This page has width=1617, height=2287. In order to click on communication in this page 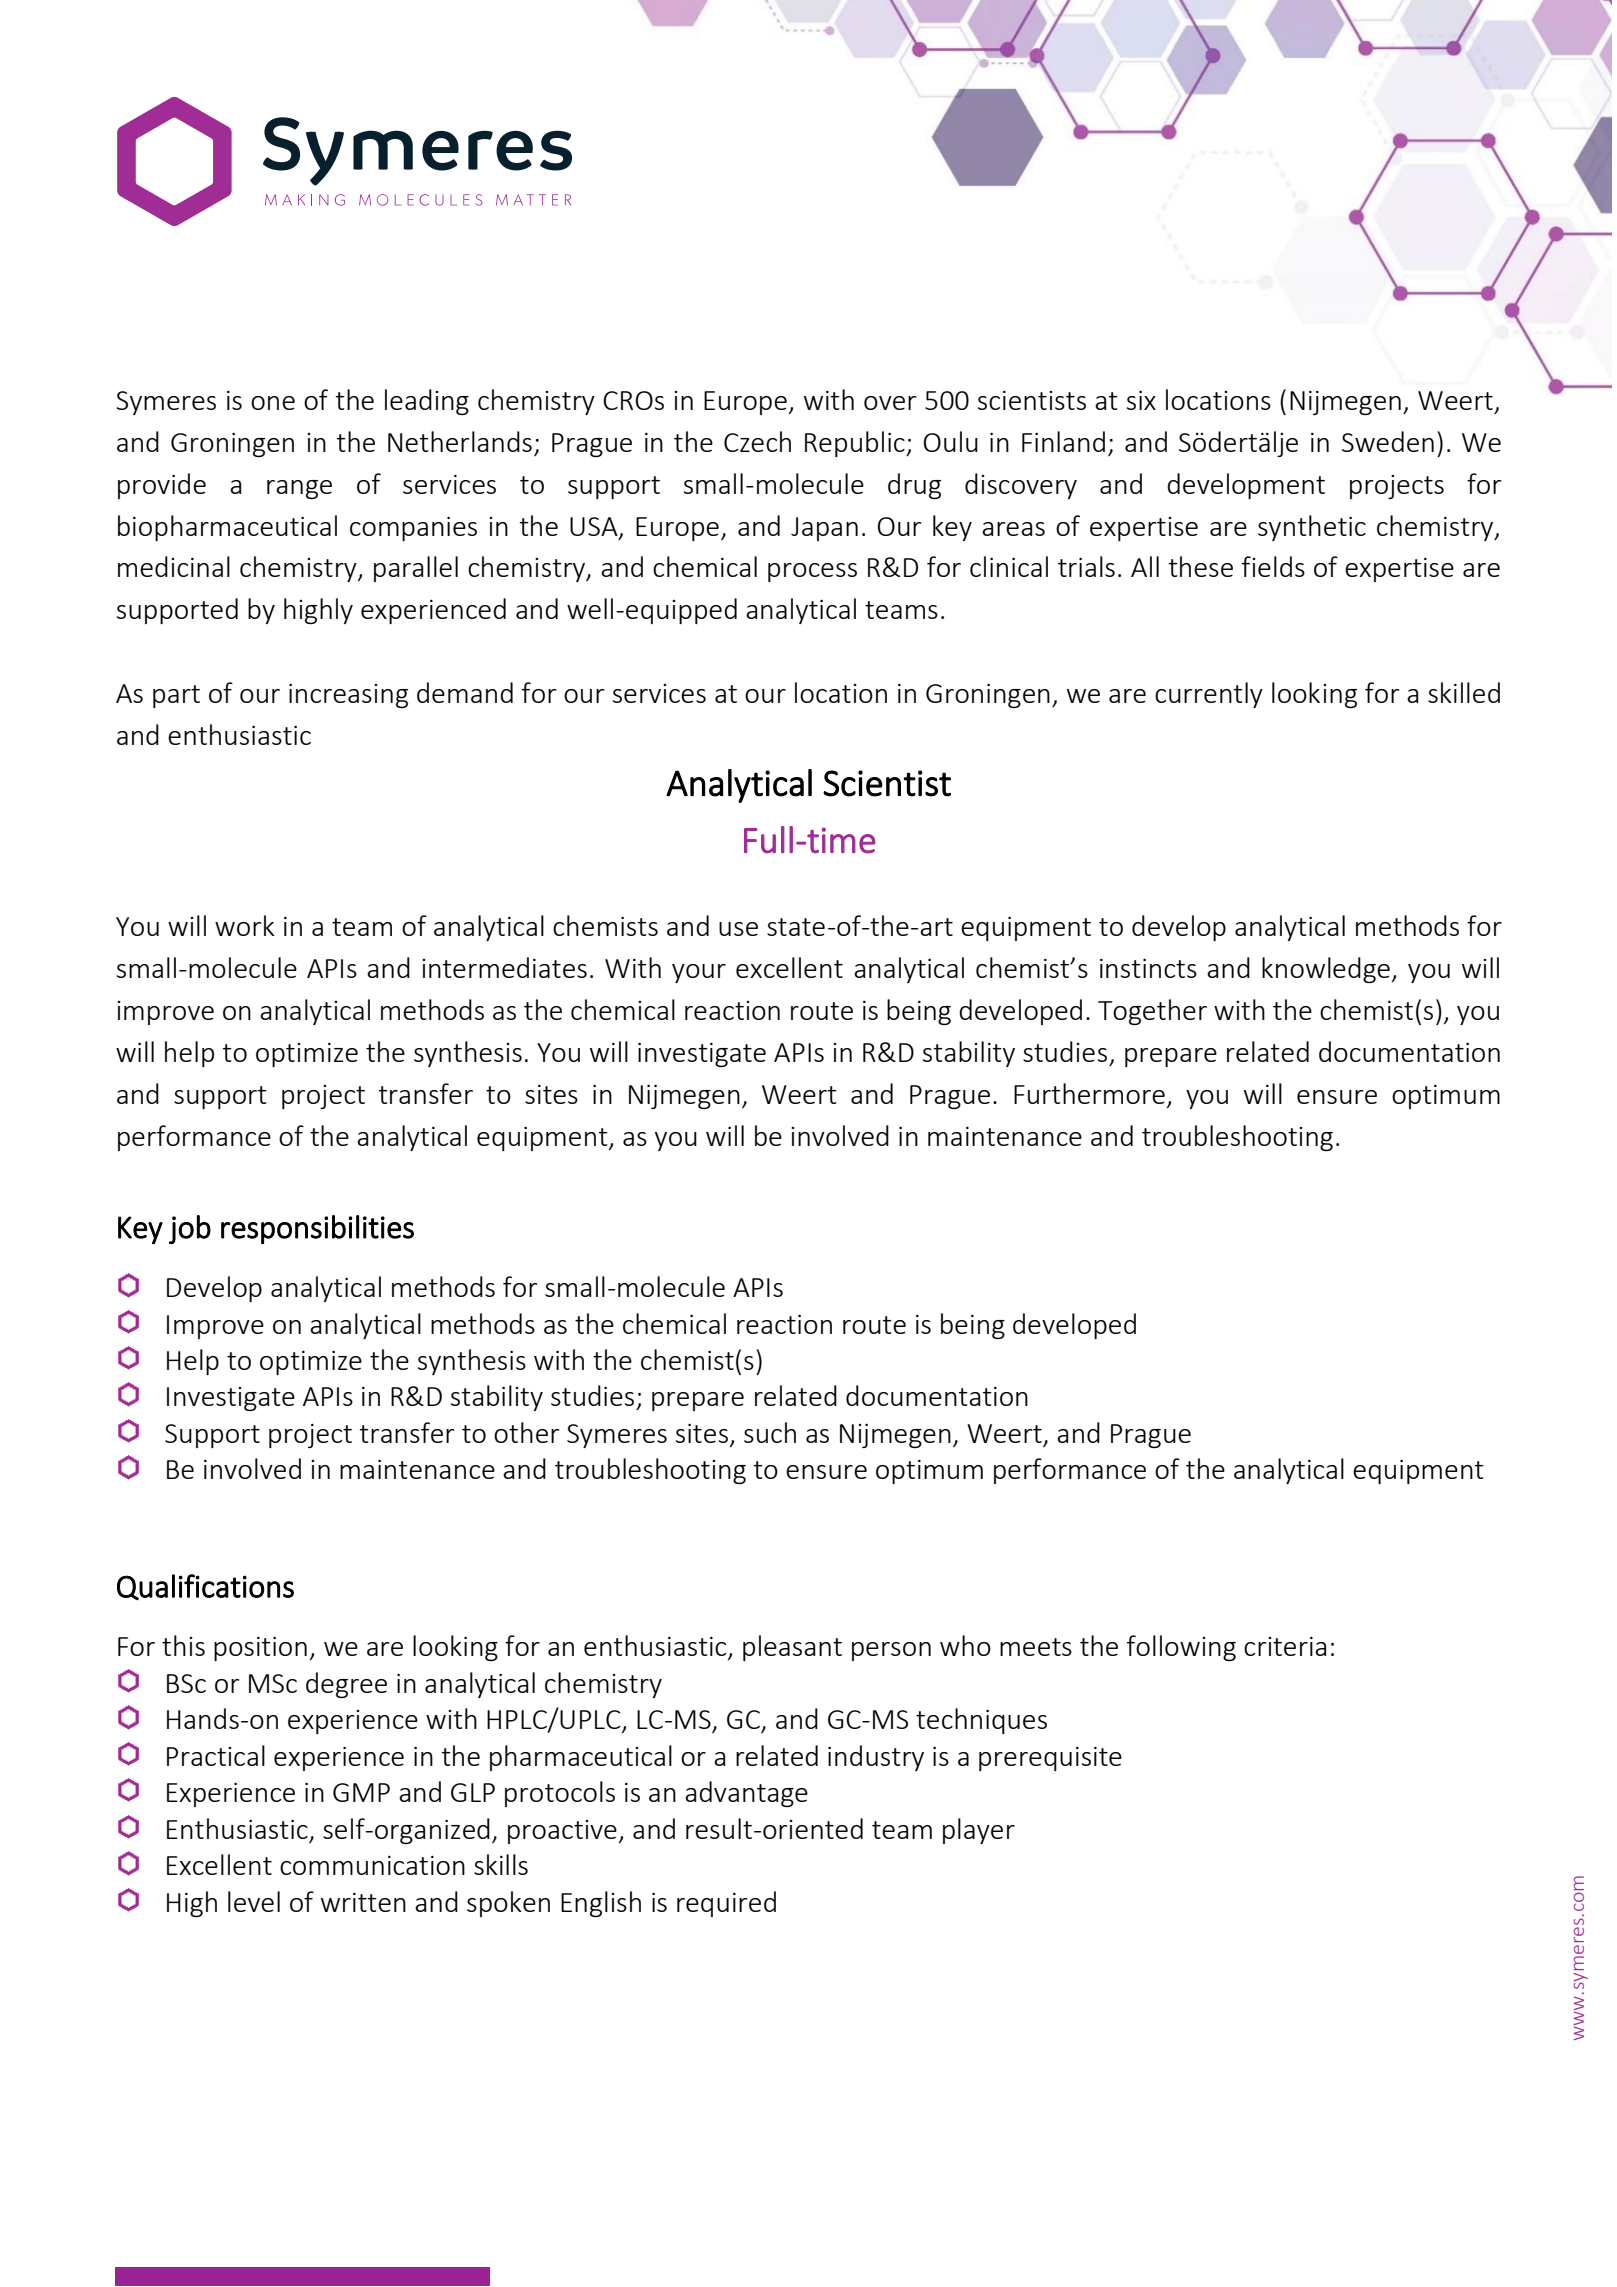, I will do `click(372, 1865)`.
